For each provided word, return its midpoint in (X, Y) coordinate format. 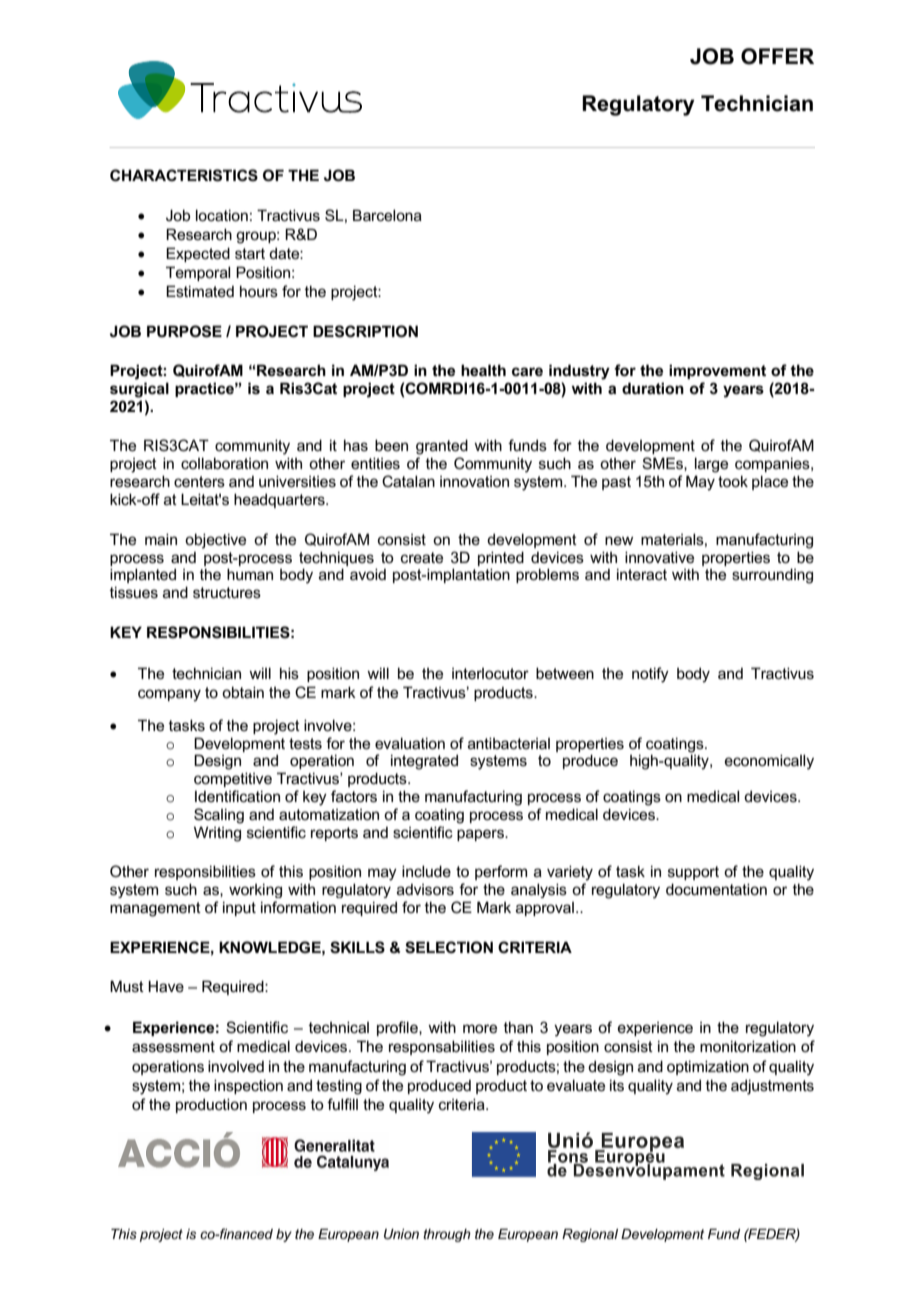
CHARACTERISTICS (184, 175)
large (711, 465)
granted (442, 447)
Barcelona (387, 215)
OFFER (777, 56)
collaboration (224, 463)
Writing (217, 834)
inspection (248, 1086)
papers (481, 835)
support (693, 873)
